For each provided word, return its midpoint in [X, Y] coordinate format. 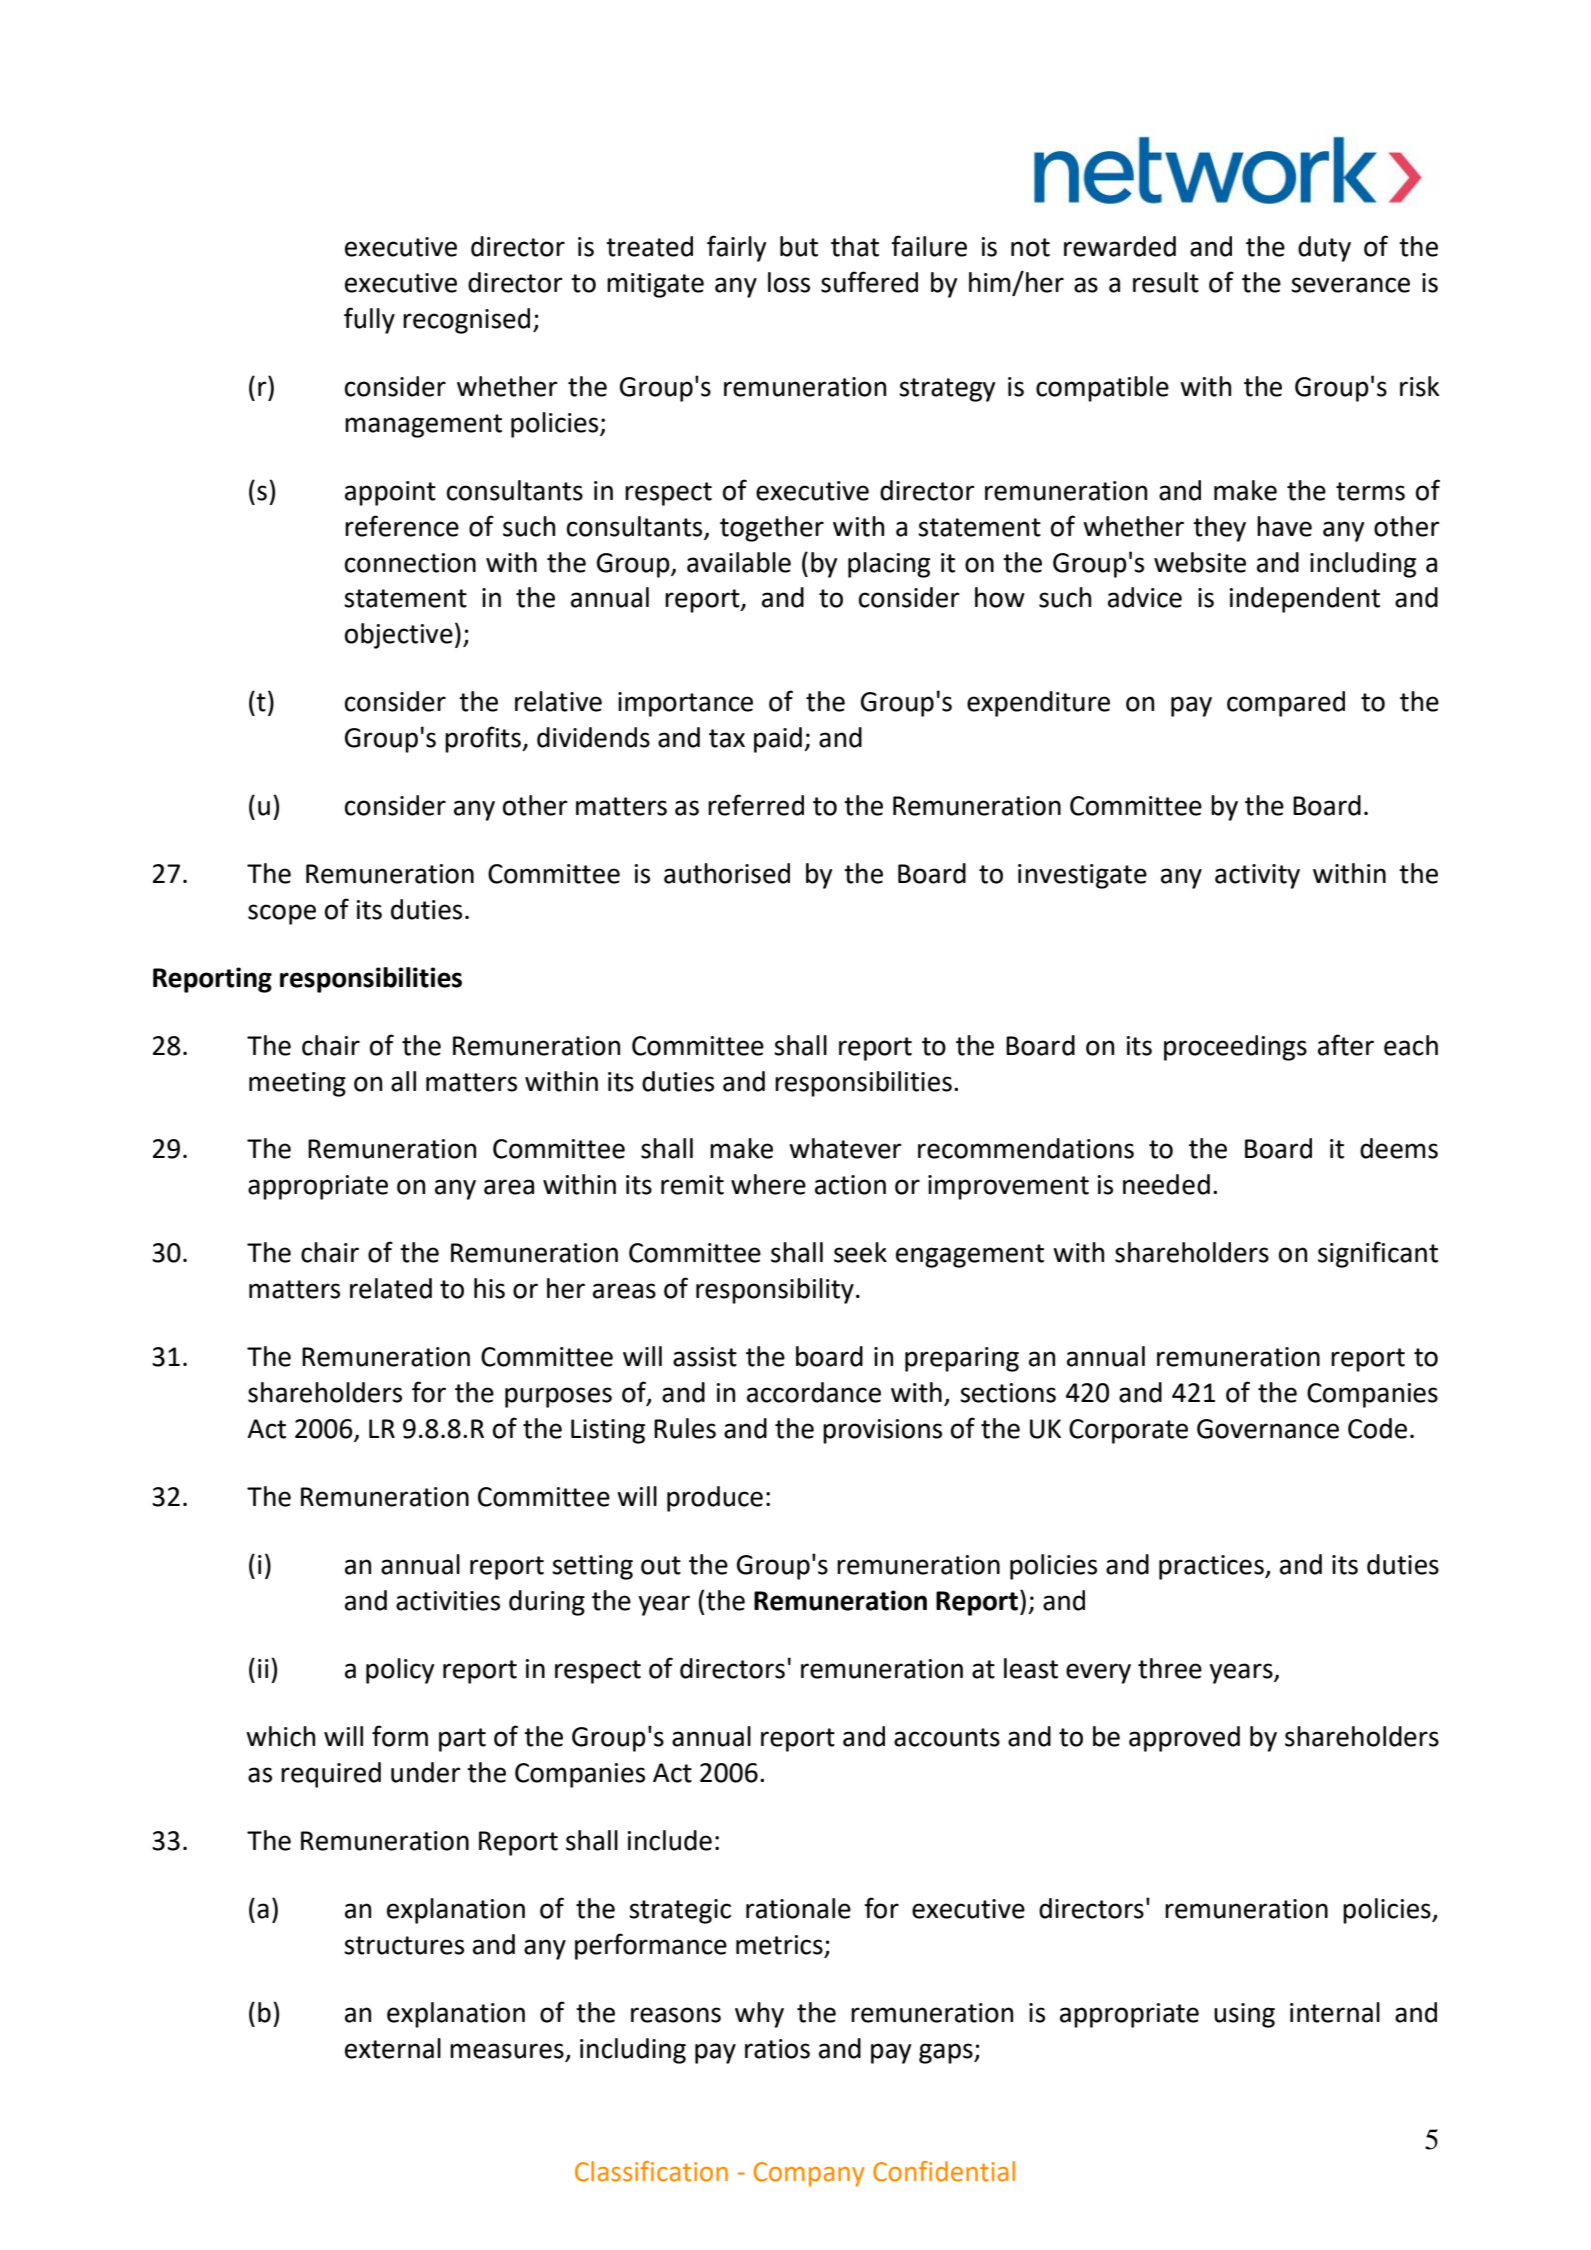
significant [1378, 1254]
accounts [947, 1737]
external [393, 2048]
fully [369, 320]
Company [809, 2174]
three [1170, 1668]
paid [778, 740]
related [391, 1288]
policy [400, 1671]
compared [1286, 704]
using [1244, 2015]
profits [484, 739]
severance [1350, 285]
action [850, 1185]
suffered [869, 282]
